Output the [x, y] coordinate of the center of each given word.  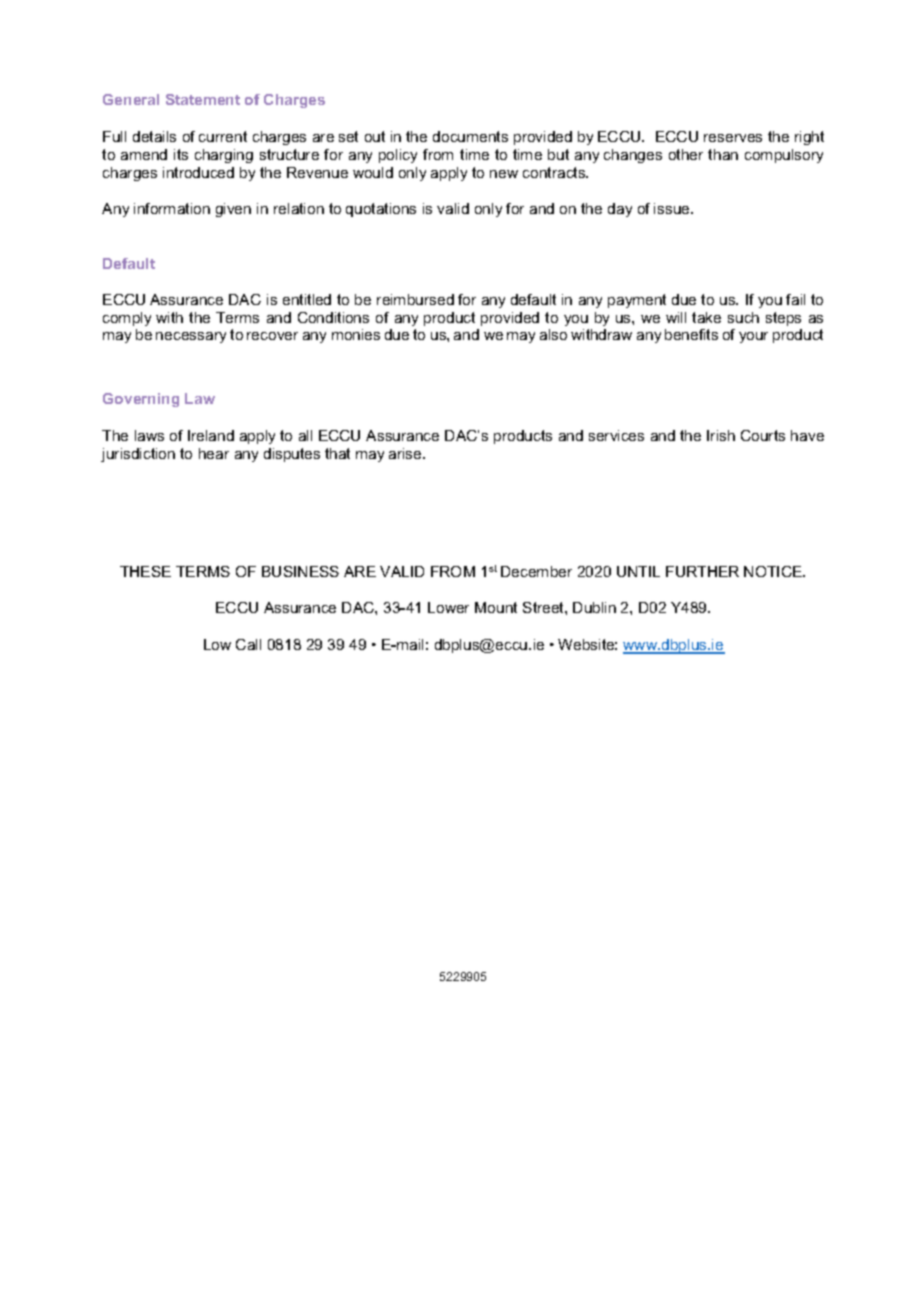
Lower [448, 607]
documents [470, 136]
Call [248, 644]
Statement [203, 99]
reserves [733, 138]
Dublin [594, 607]
